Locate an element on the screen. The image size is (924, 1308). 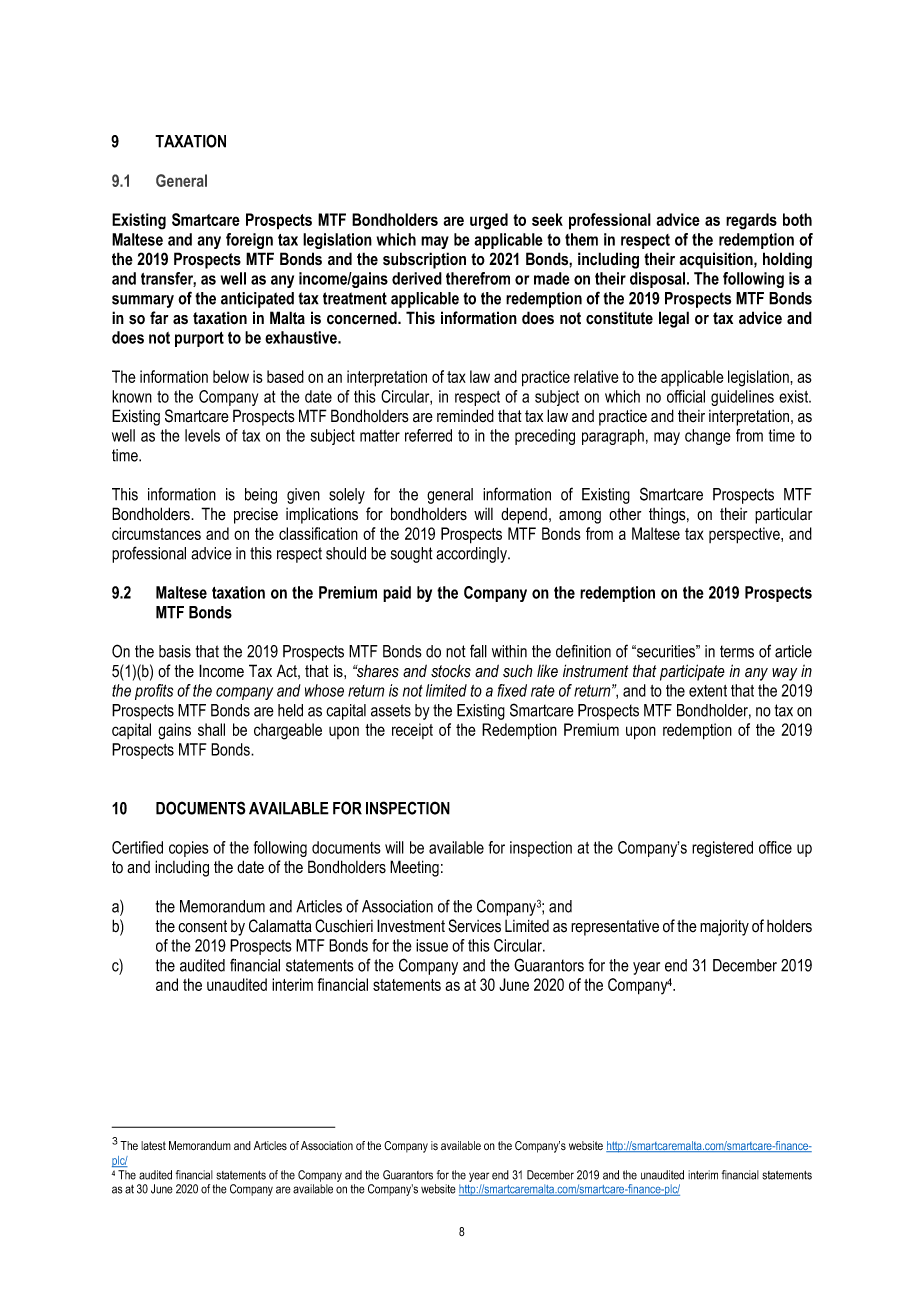
regards is located at coordinates (751, 221).
